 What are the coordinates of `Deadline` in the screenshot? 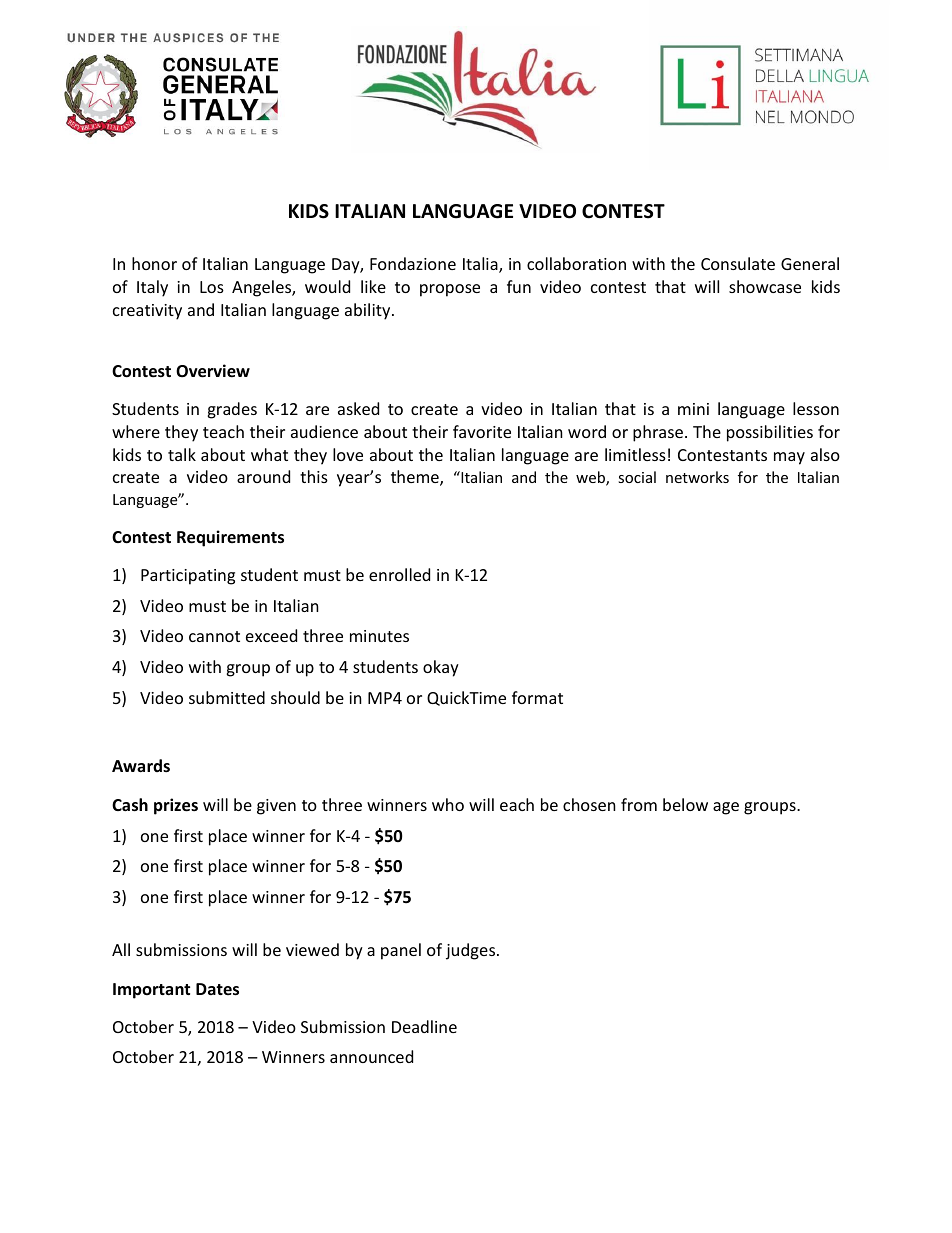 It's located at (424, 1026).
